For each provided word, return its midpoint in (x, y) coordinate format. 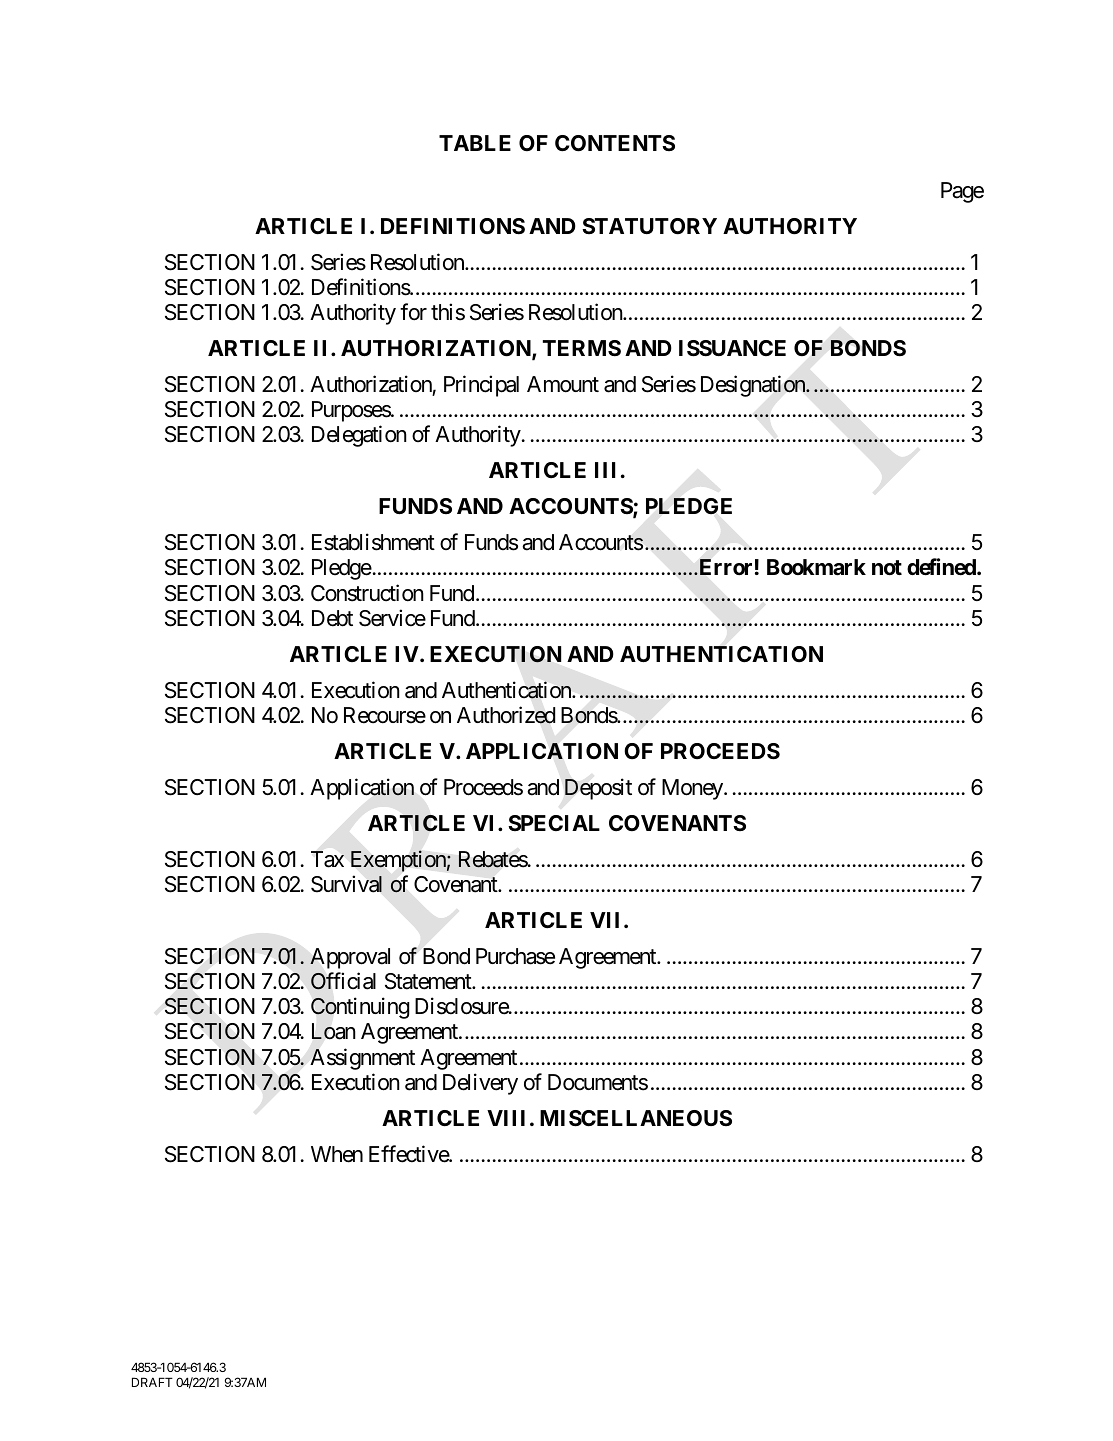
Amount (563, 384)
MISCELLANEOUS (636, 1118)
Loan (334, 1031)
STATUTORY (649, 226)
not (887, 567)
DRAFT (152, 1382)
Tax (327, 859)
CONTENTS (615, 143)
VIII (506, 1118)
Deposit (598, 789)
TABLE (475, 143)
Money (693, 789)
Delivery (480, 1084)
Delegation (359, 436)
